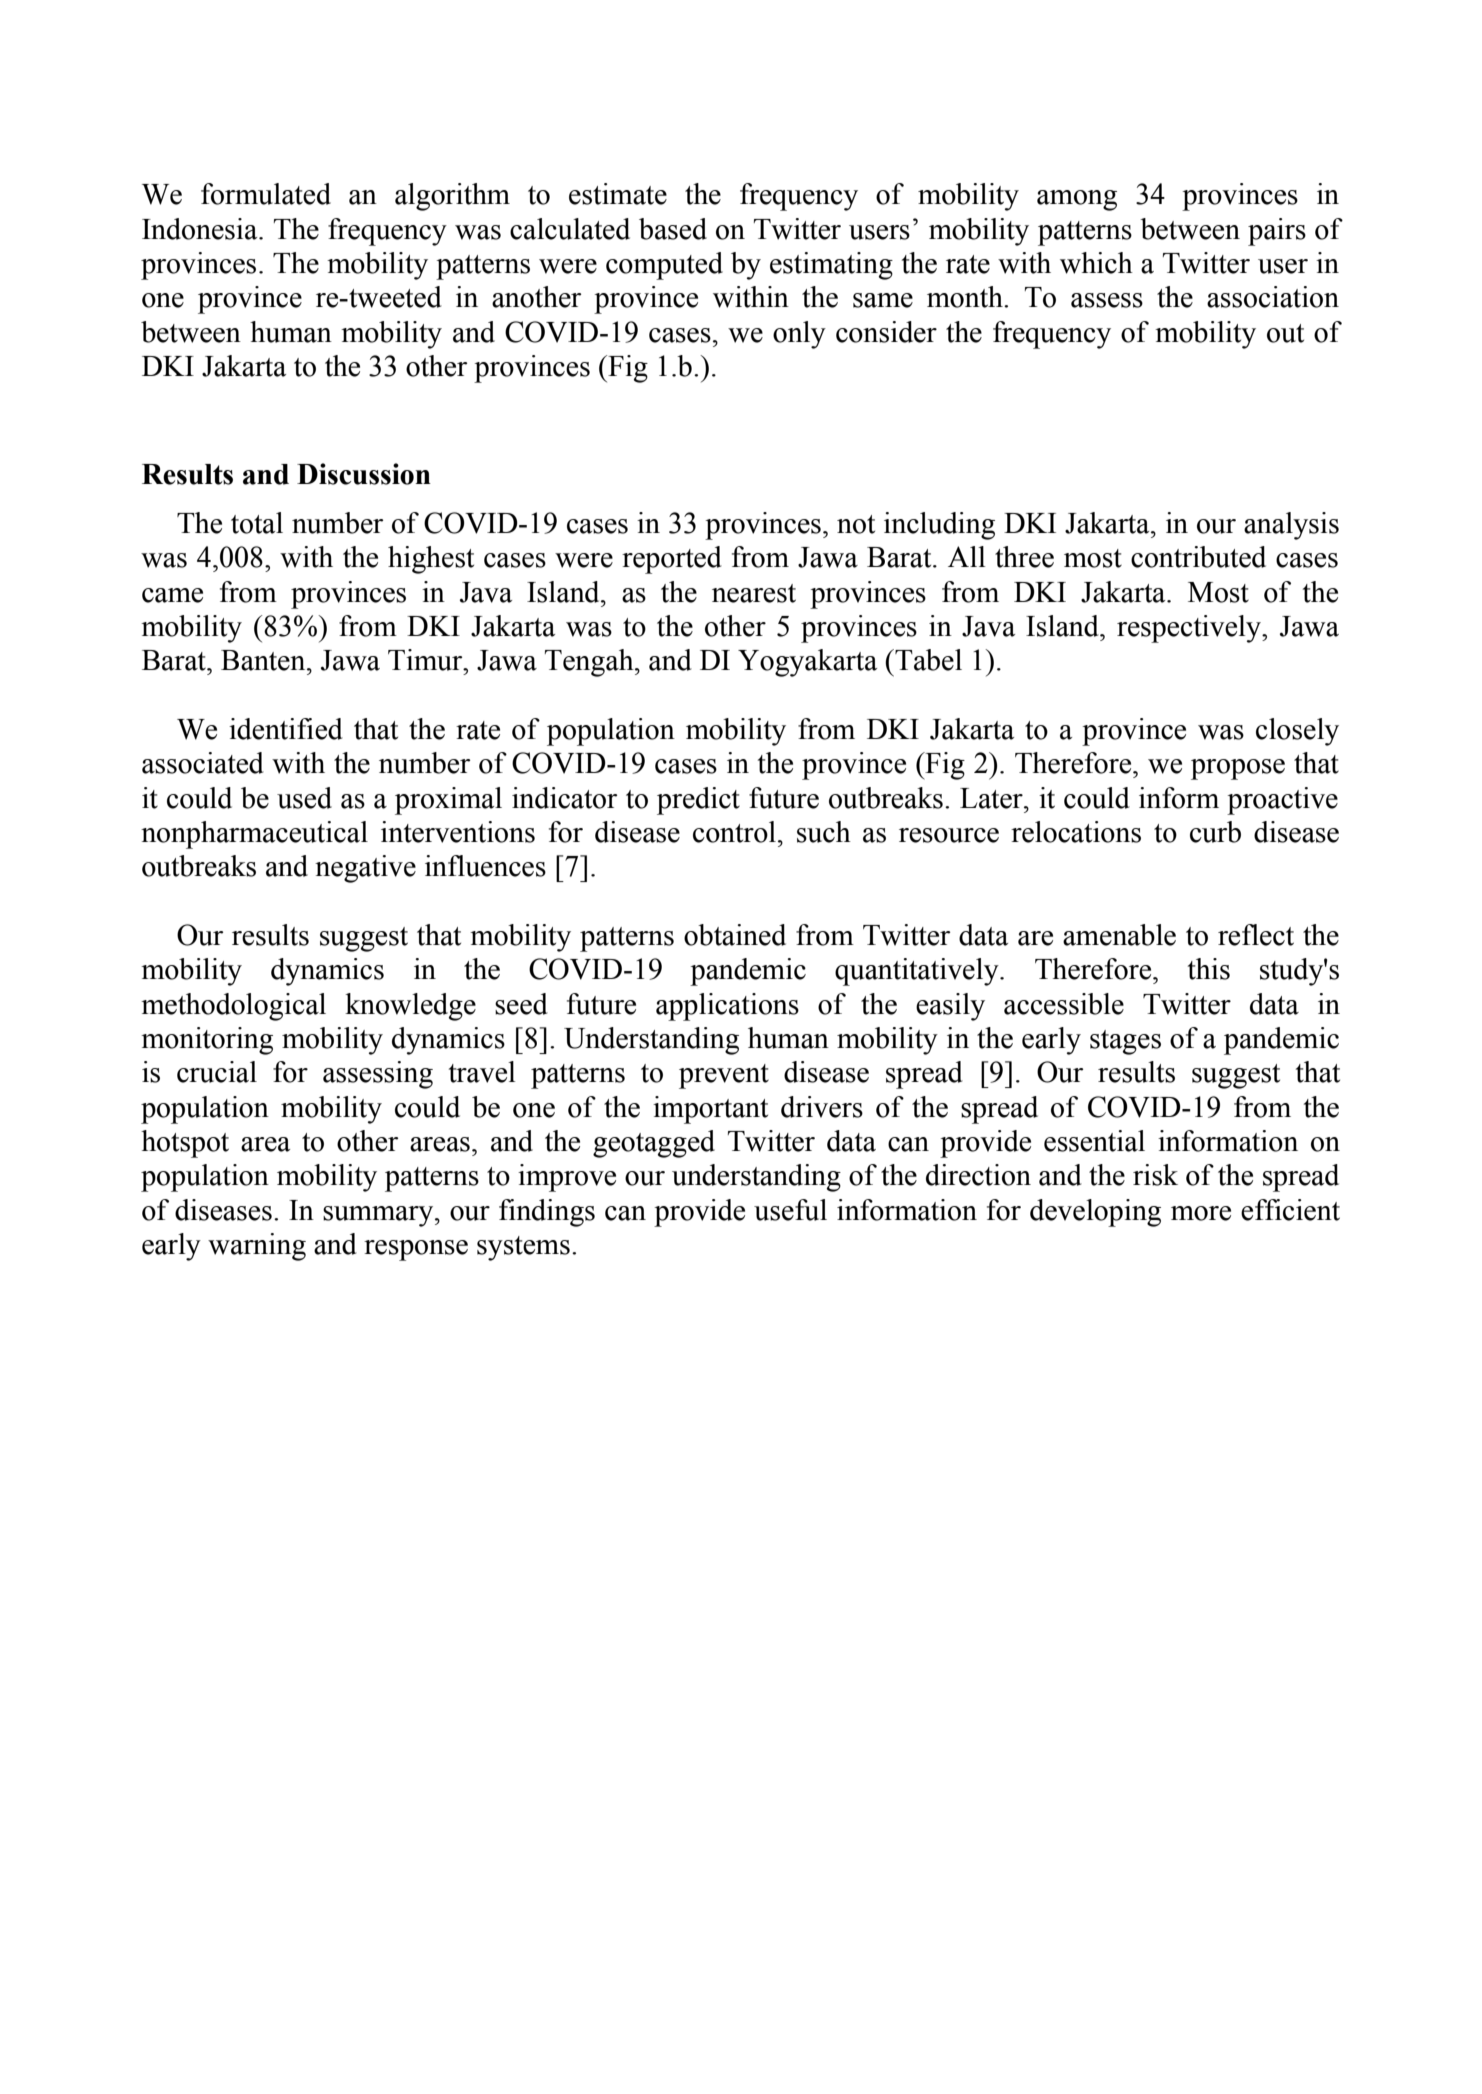  I want to click on based, so click(673, 229).
